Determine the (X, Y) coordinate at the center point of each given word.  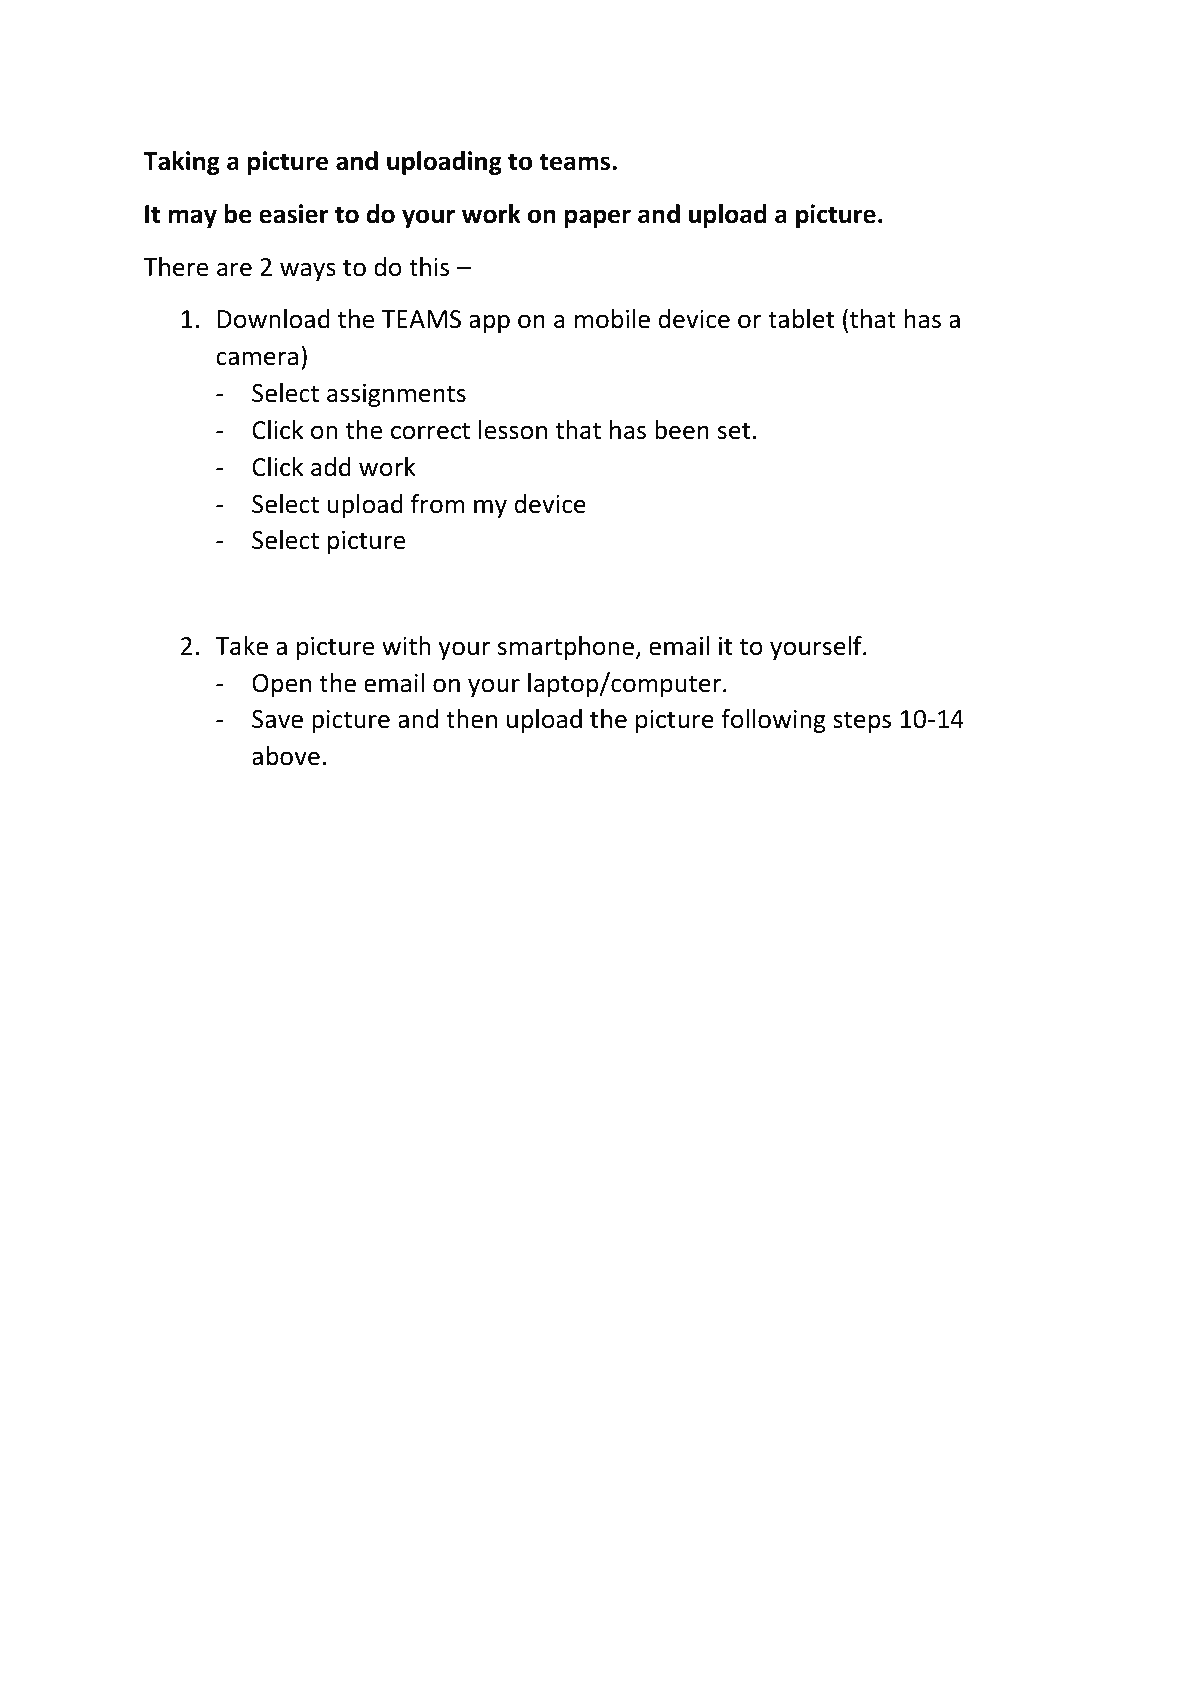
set (734, 431)
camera (257, 358)
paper (598, 218)
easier (294, 214)
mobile (612, 319)
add (331, 467)
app (489, 323)
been (682, 430)
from (437, 504)
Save (277, 719)
